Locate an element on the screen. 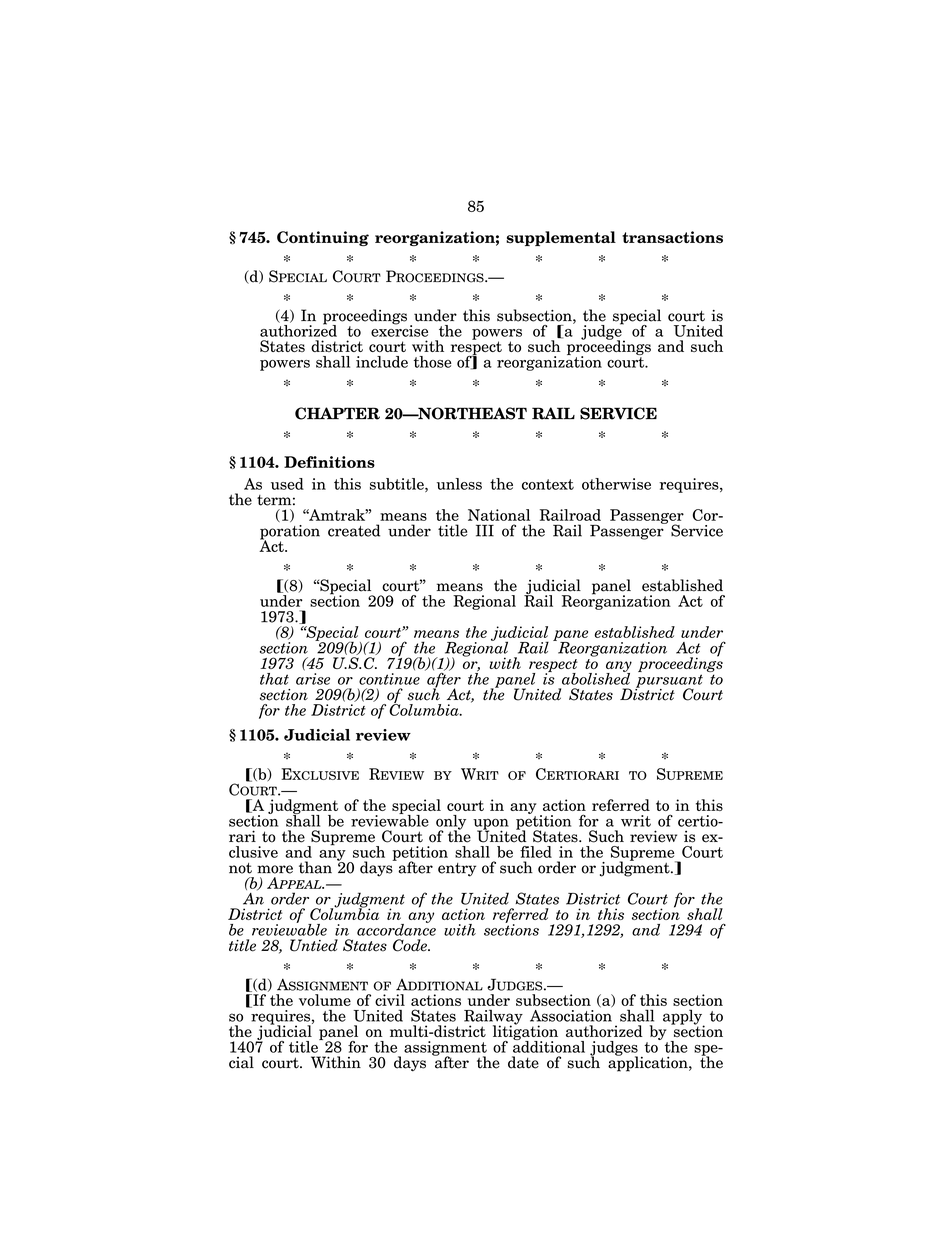 This screenshot has height=1233, width=952. III is located at coordinates (485, 531).
